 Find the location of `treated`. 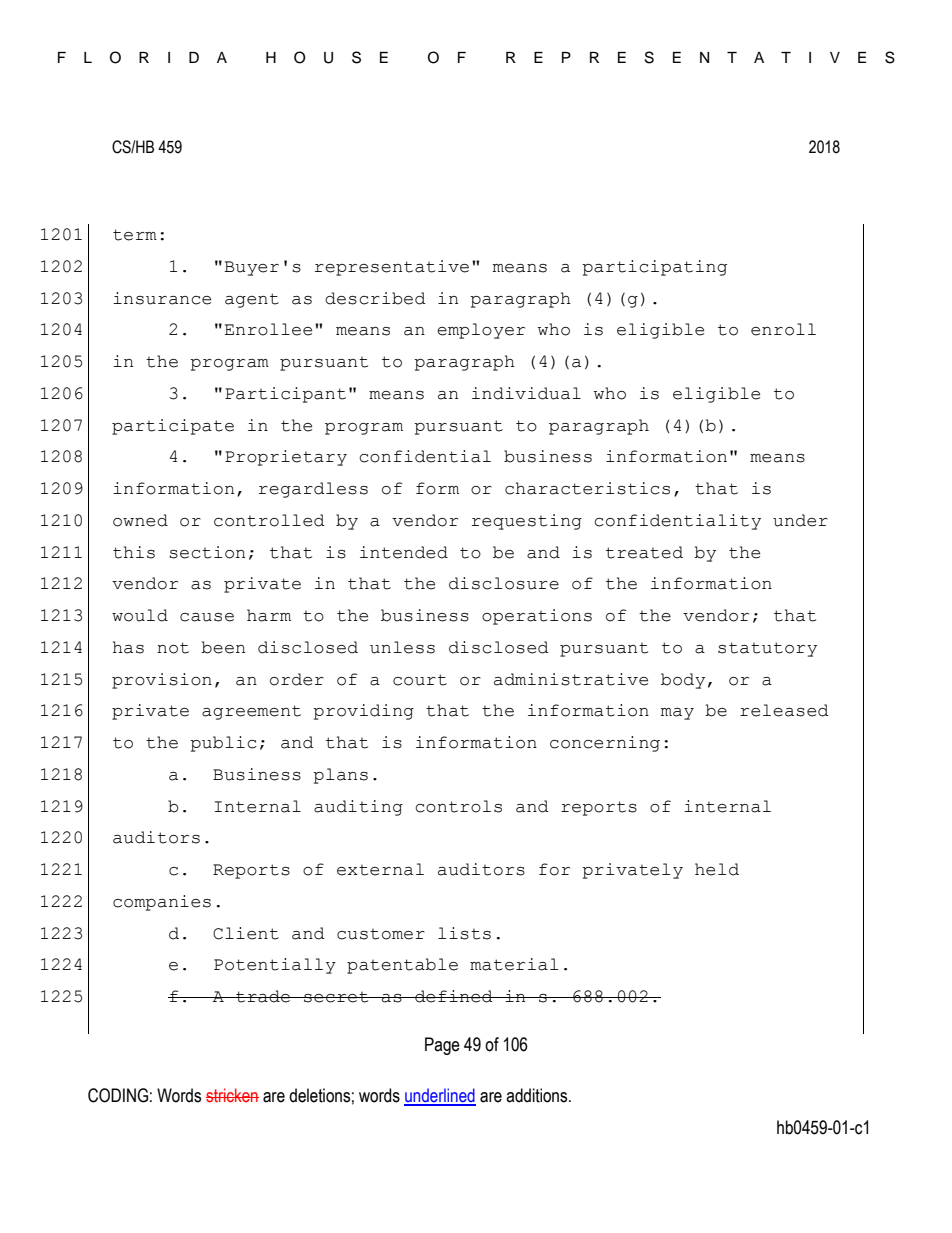

treated is located at coordinates (644, 552).
